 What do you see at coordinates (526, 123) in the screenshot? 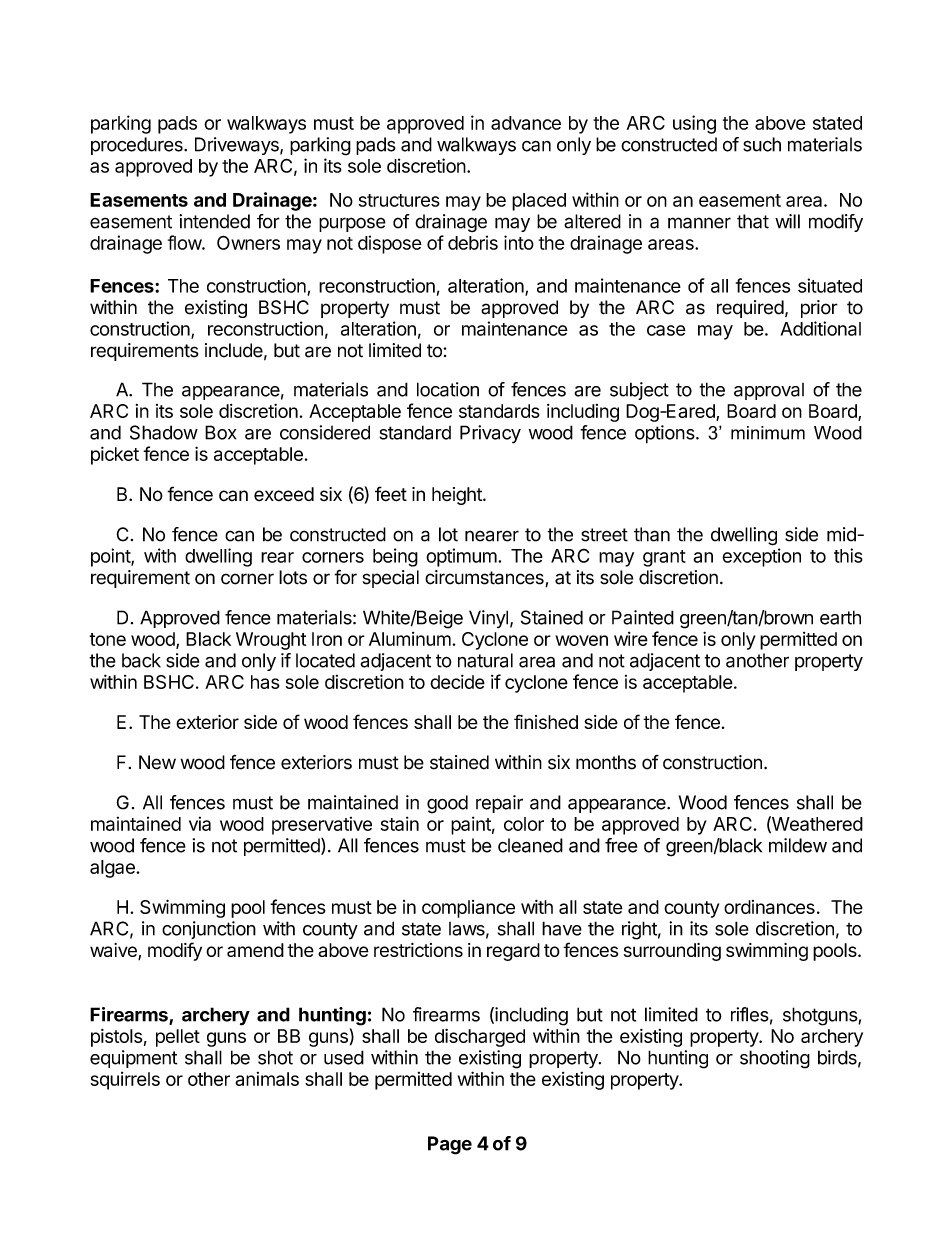
I see `advance` at bounding box center [526, 123].
